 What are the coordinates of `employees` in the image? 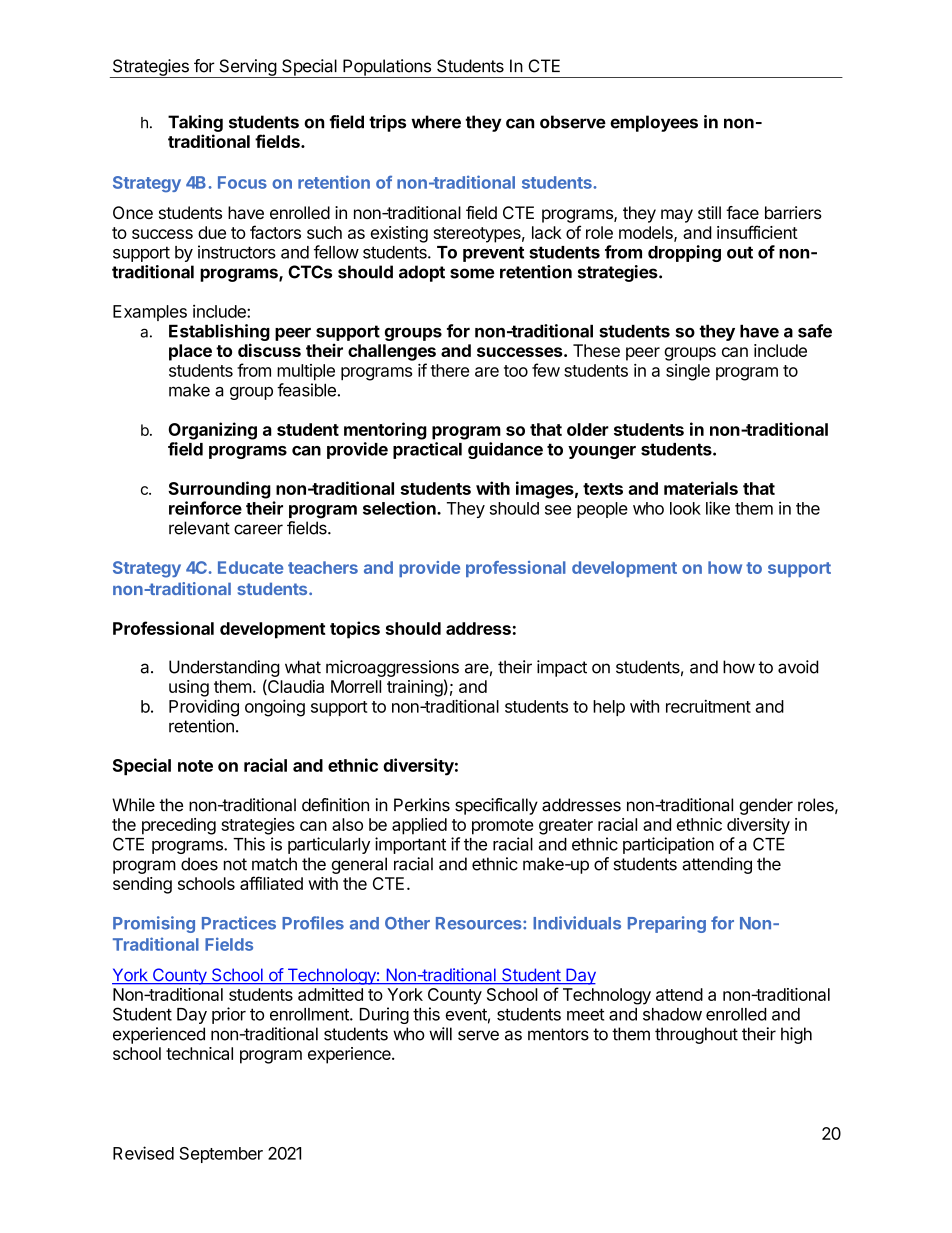 It's located at (654, 123).
